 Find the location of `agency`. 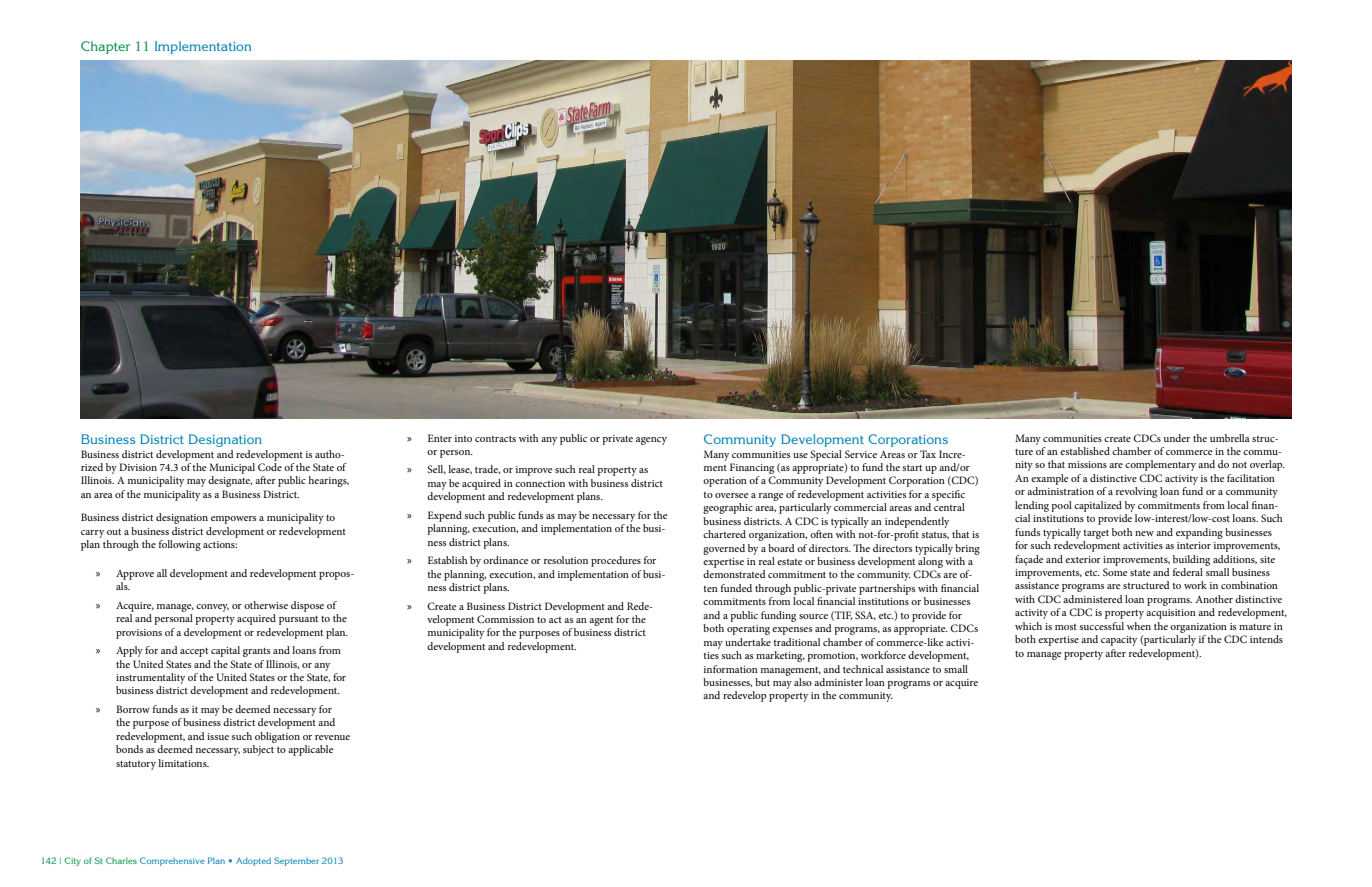

agency is located at coordinates (651, 441).
